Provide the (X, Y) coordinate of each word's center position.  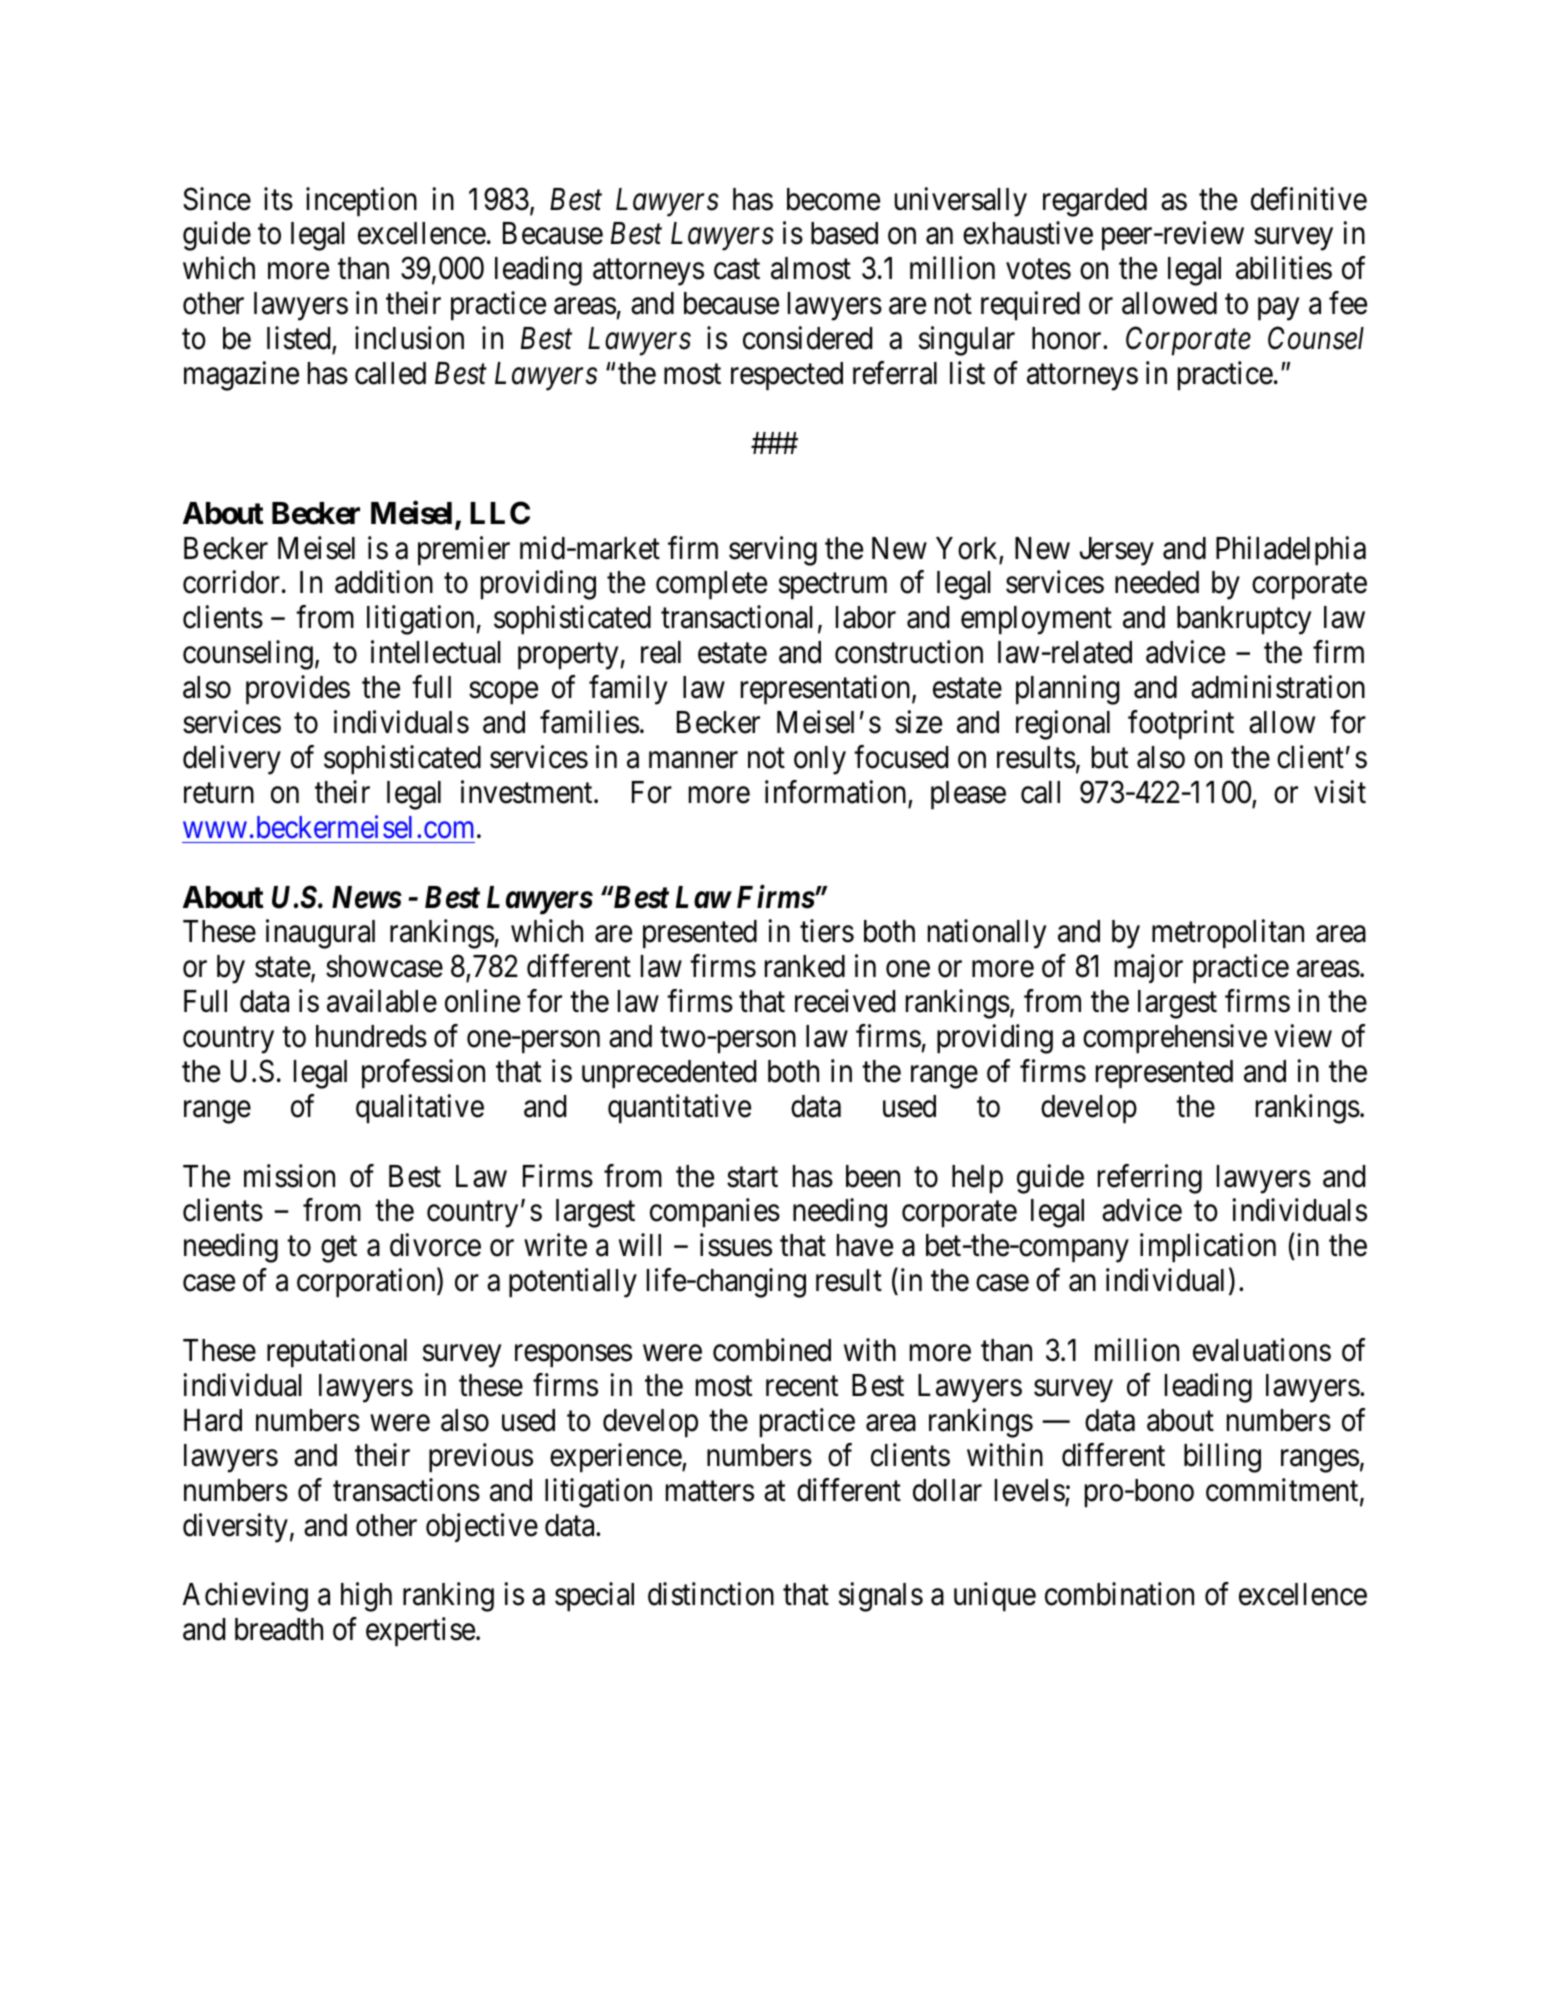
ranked (805, 966)
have (865, 1245)
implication (1208, 1248)
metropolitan (1228, 934)
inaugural (320, 934)
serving (773, 551)
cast (737, 270)
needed (1157, 582)
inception (361, 202)
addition (384, 582)
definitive (1309, 199)
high (366, 1597)
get (339, 1250)
